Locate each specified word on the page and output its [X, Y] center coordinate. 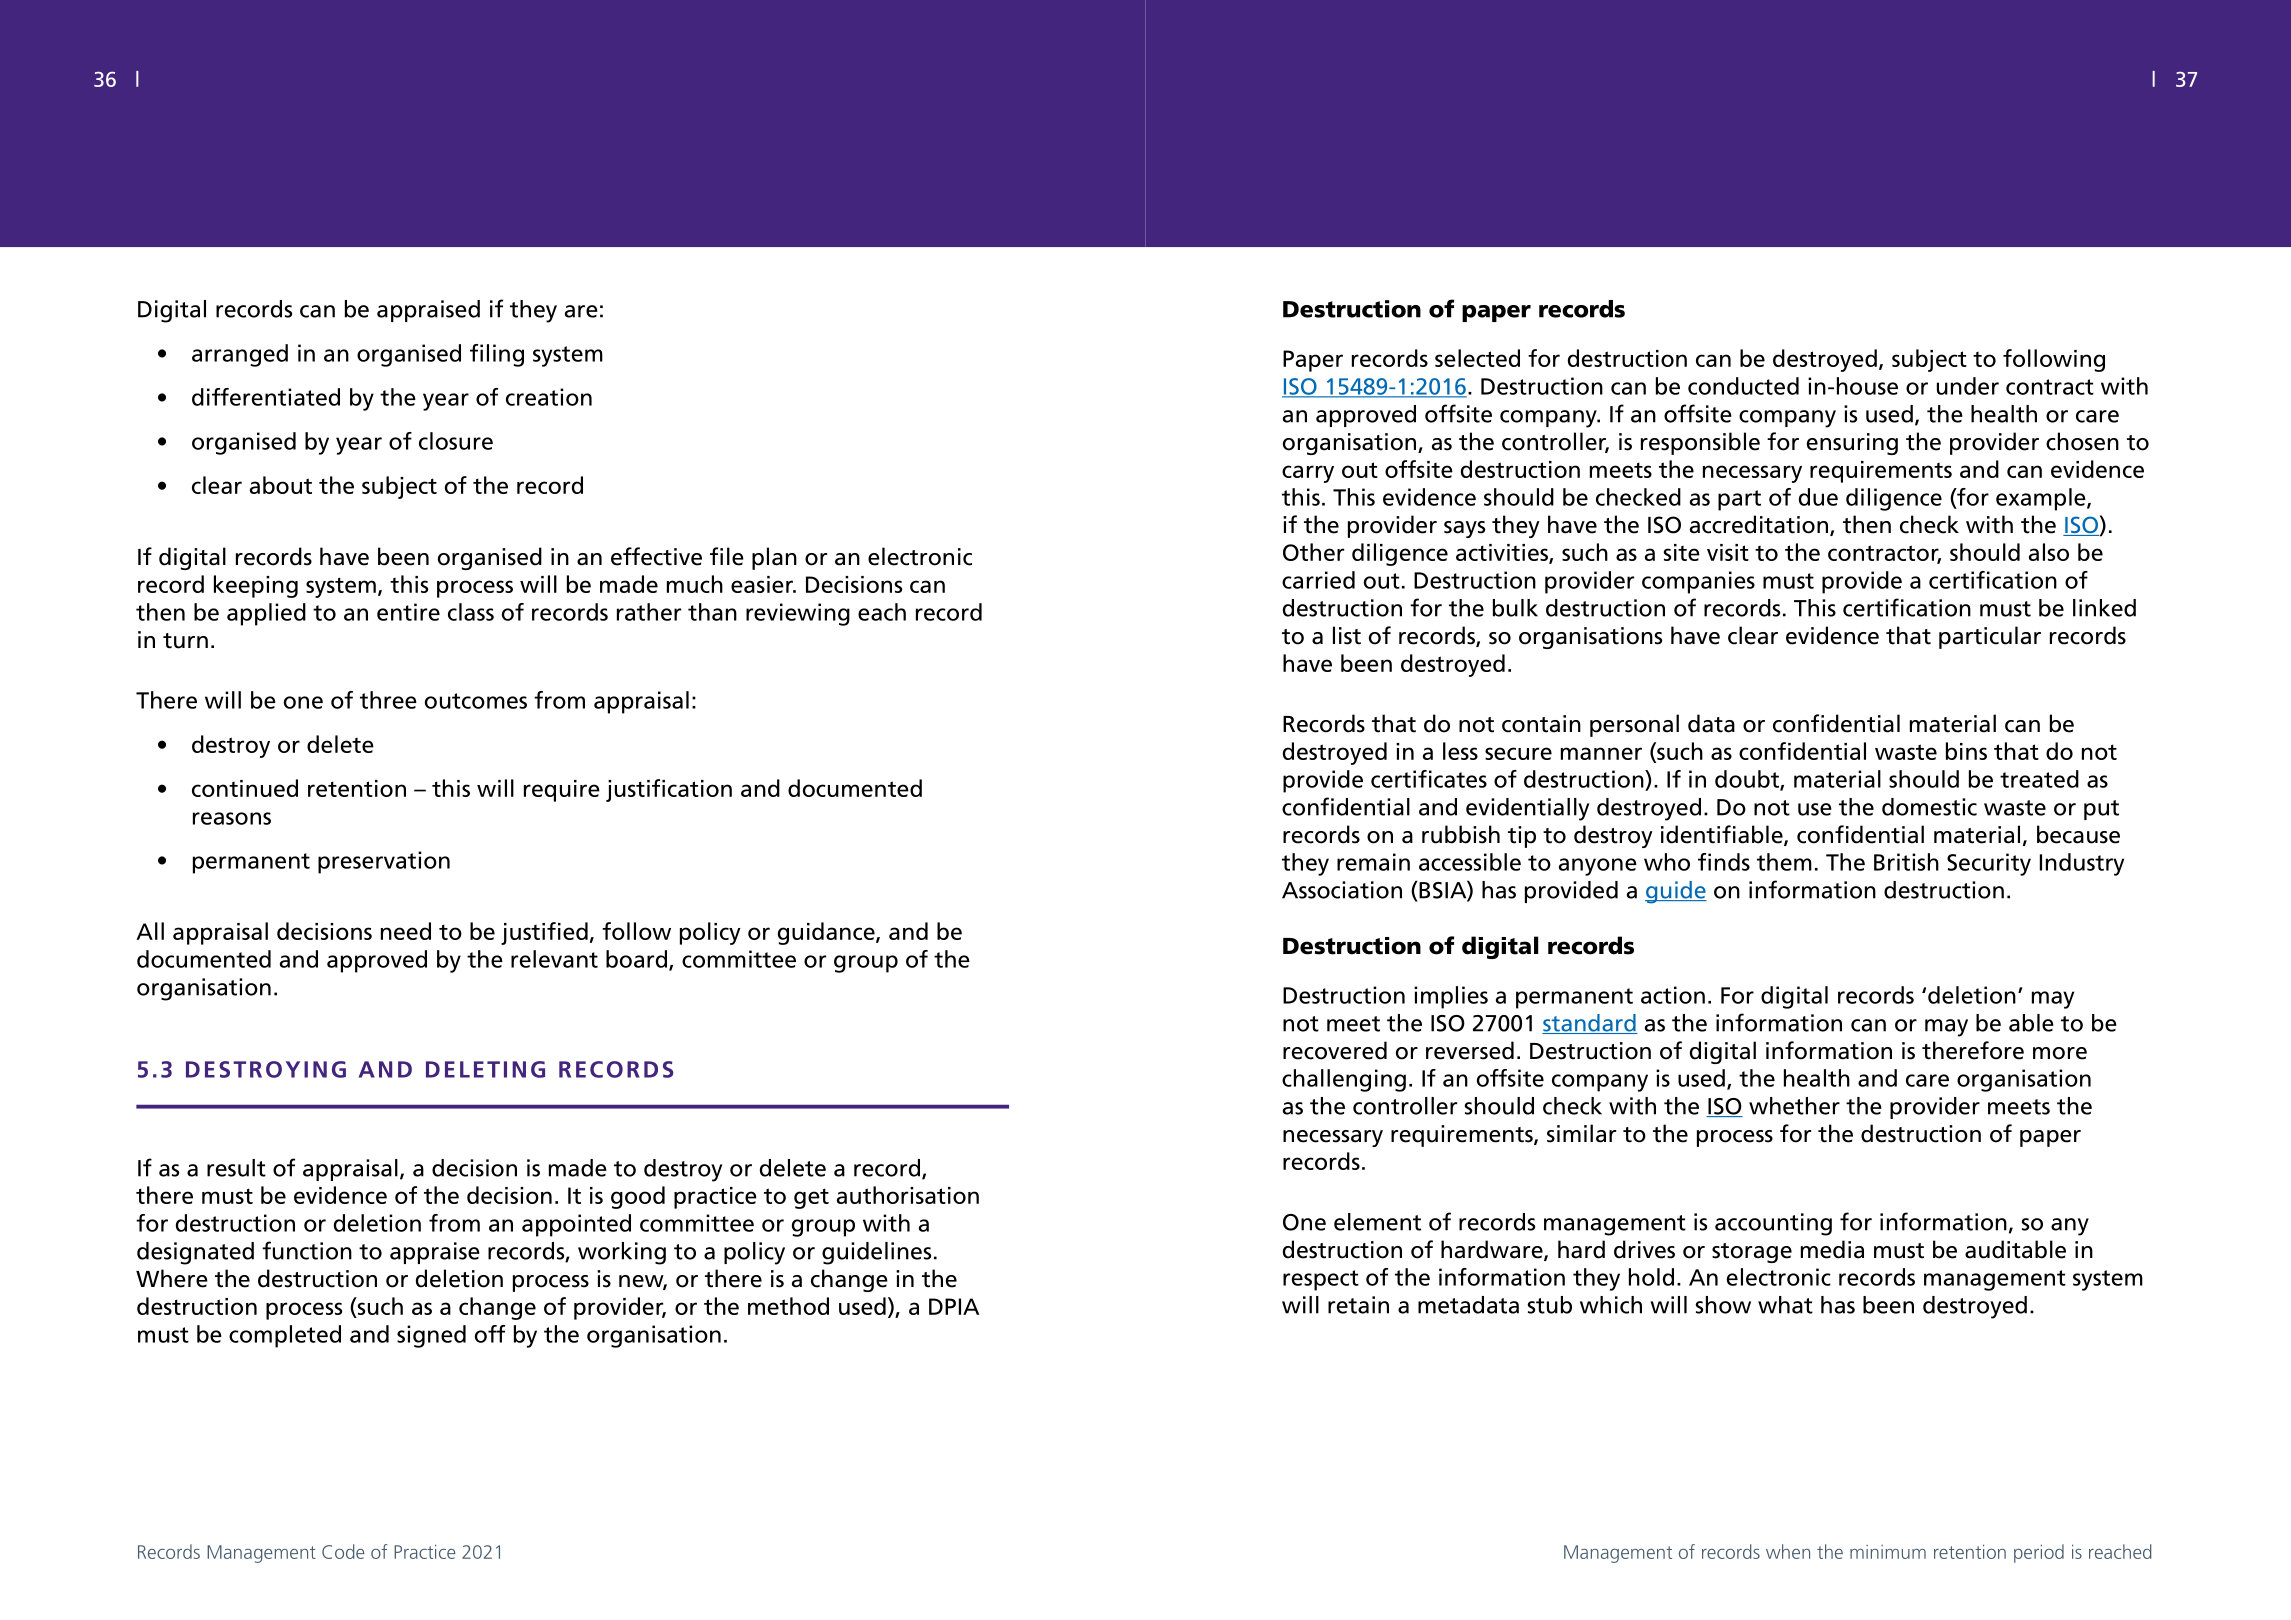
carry [1308, 474]
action [1673, 995]
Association [1342, 890]
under [1968, 386]
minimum [1888, 1552]
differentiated [266, 397]
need [406, 931]
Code [343, 1551]
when [1788, 1551]
